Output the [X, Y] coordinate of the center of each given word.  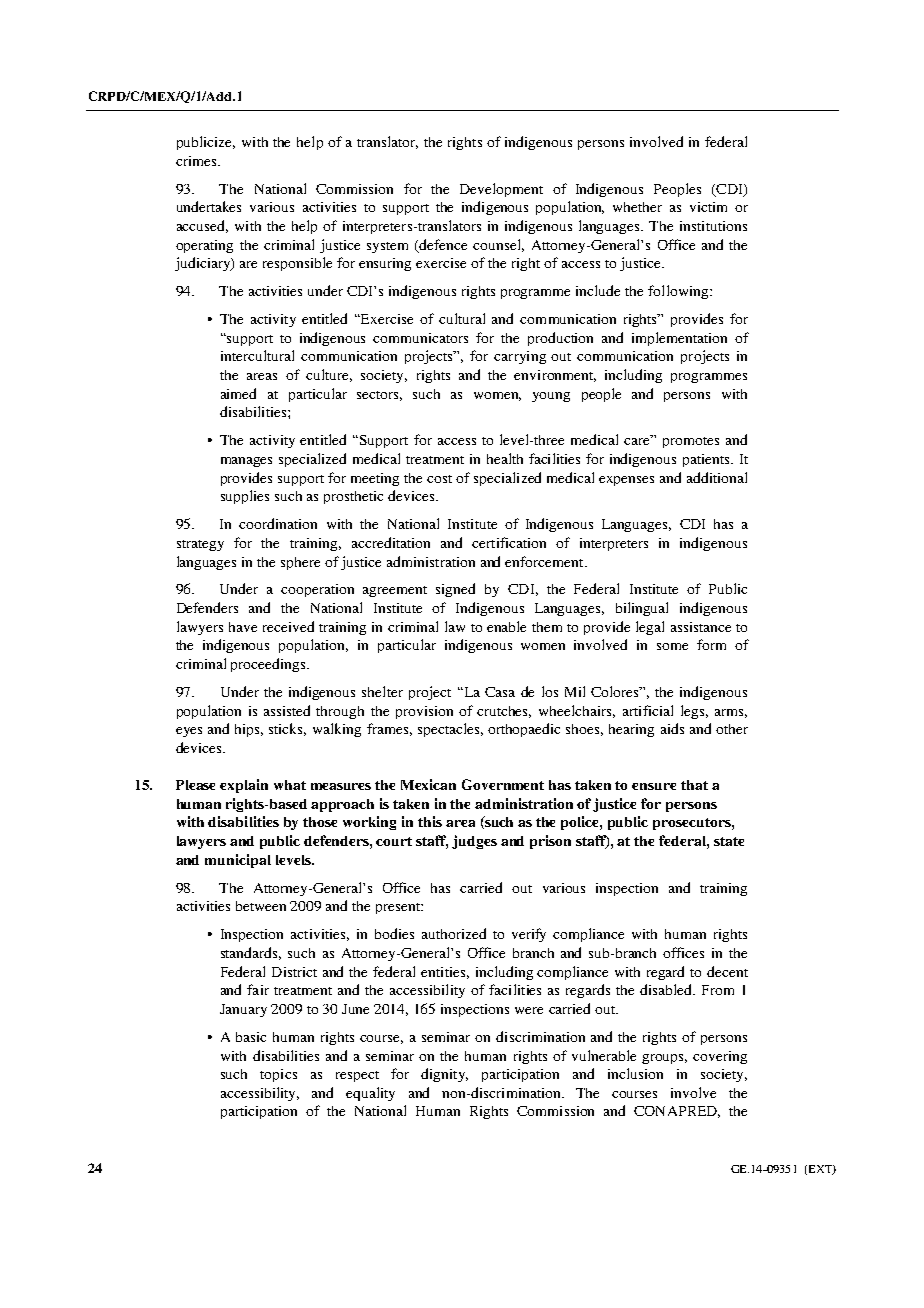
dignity [444, 1075]
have [243, 627]
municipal [238, 861]
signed [455, 590]
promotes [691, 442]
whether [637, 207]
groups [664, 1059]
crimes [197, 161]
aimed [238, 393]
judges [474, 842]
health [505, 458]
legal [650, 628]
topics [278, 1075]
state [729, 841]
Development [501, 190]
